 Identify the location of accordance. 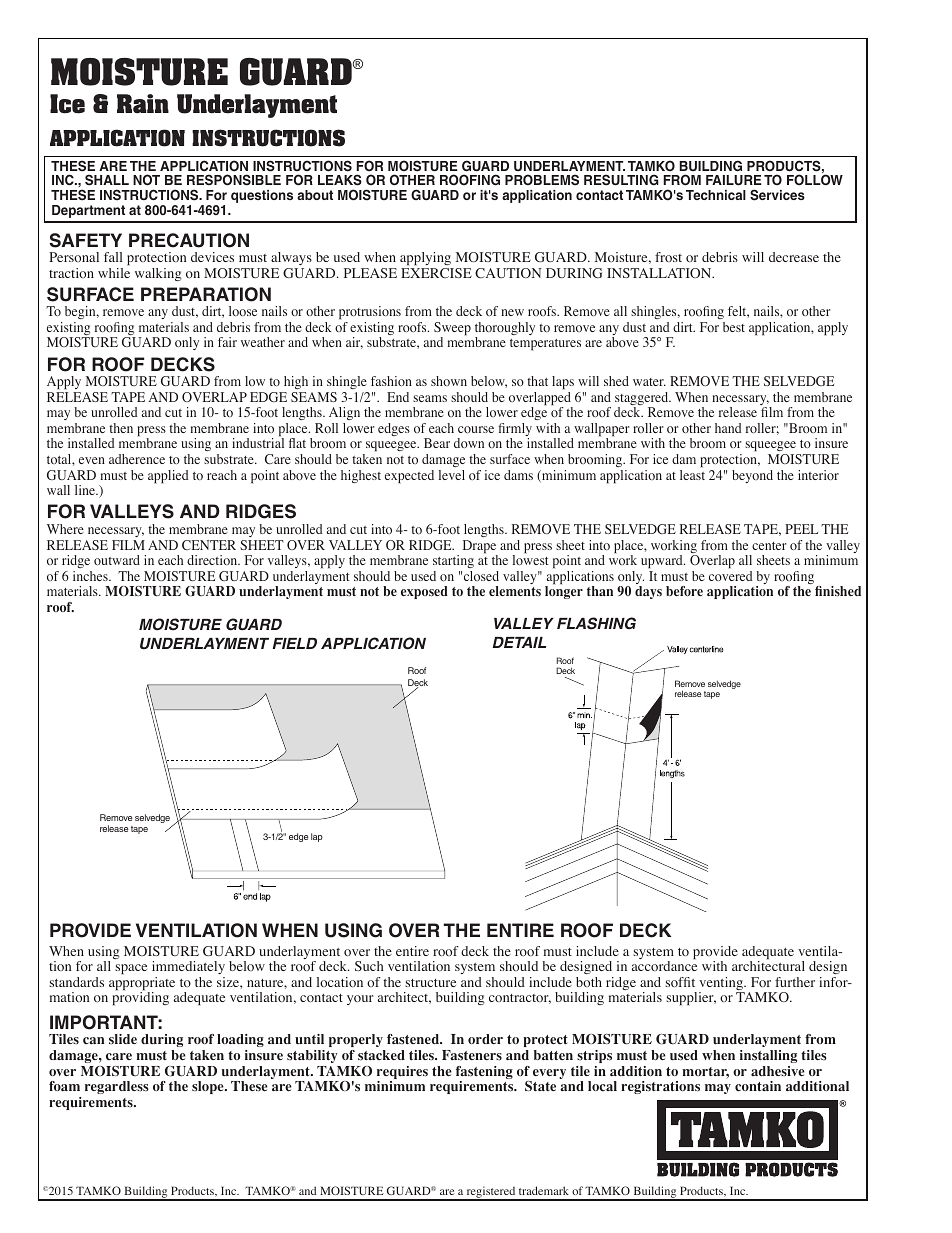
(664, 965).
